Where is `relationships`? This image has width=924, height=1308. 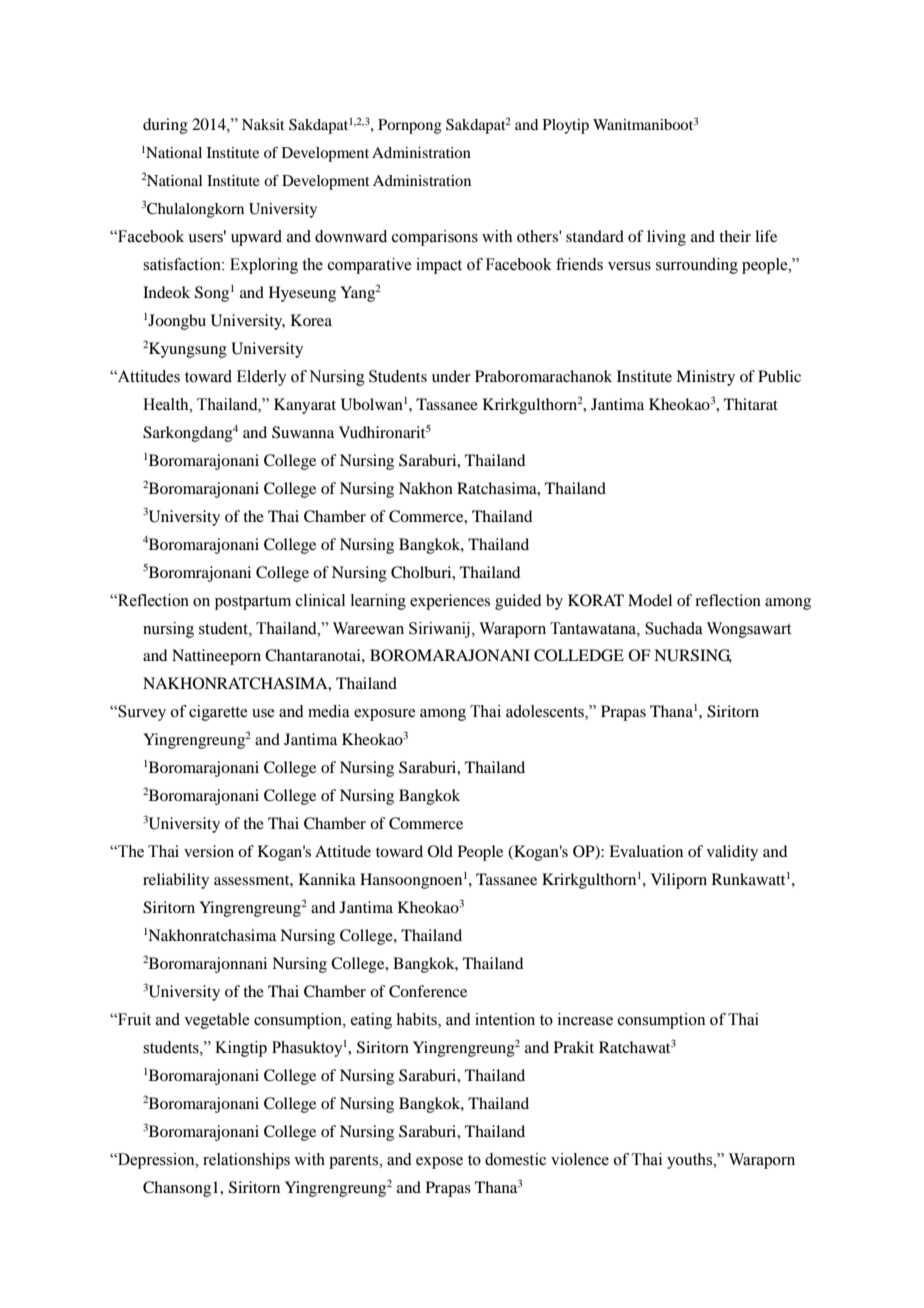
relationships is located at coordinates (246, 1161).
